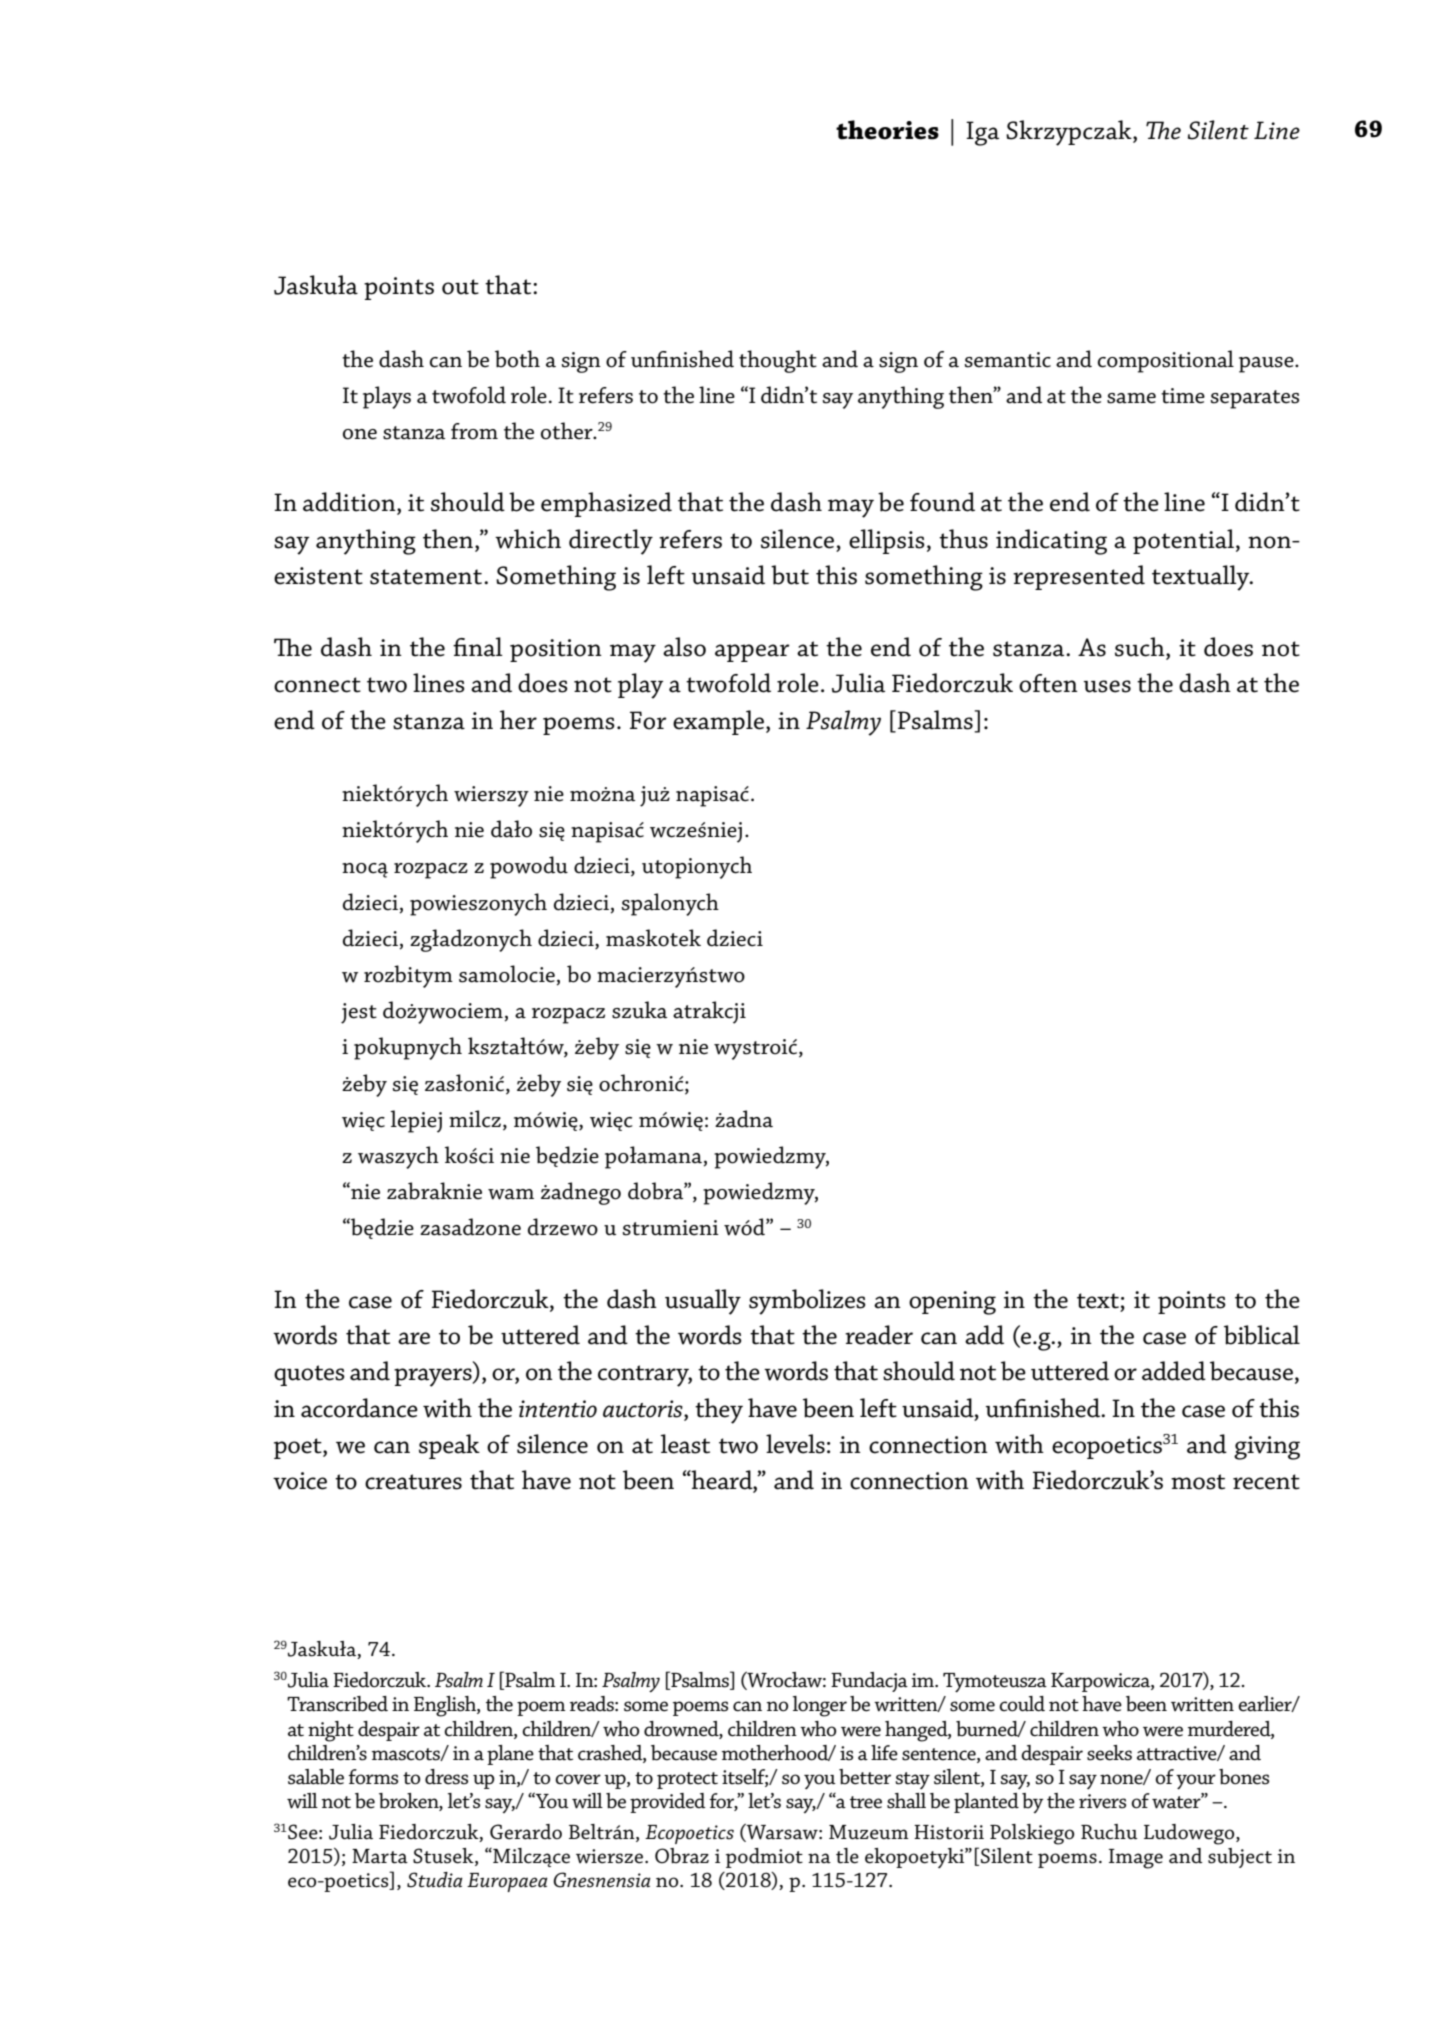 This page has height=2032, width=1437. Describe the element at coordinates (887, 130) in the page. I see `theories` at that location.
